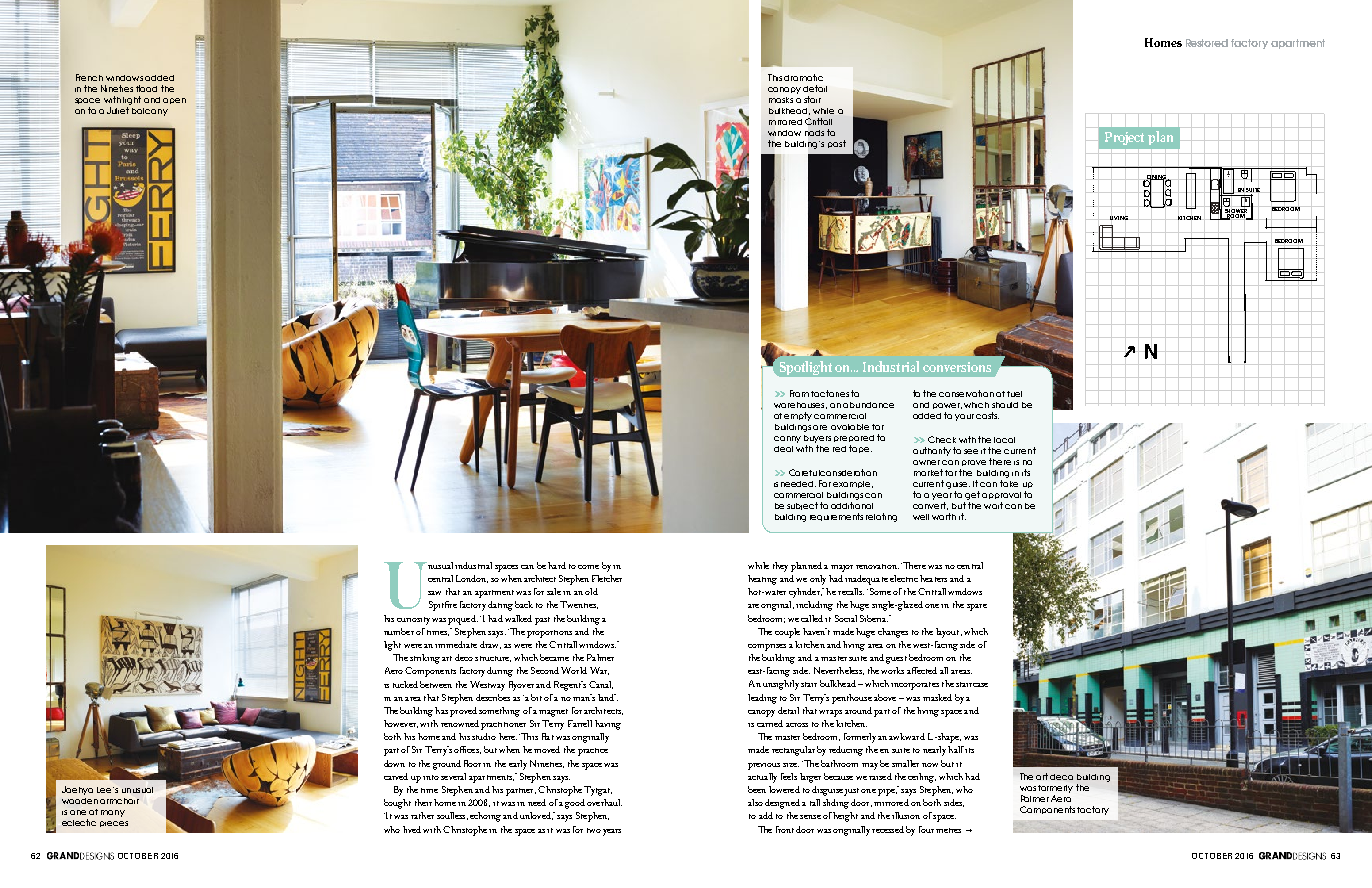 Image resolution: width=1372 pixels, height=888 pixels. Describe the element at coordinates (830, 393) in the screenshot. I see `factories` at that location.
